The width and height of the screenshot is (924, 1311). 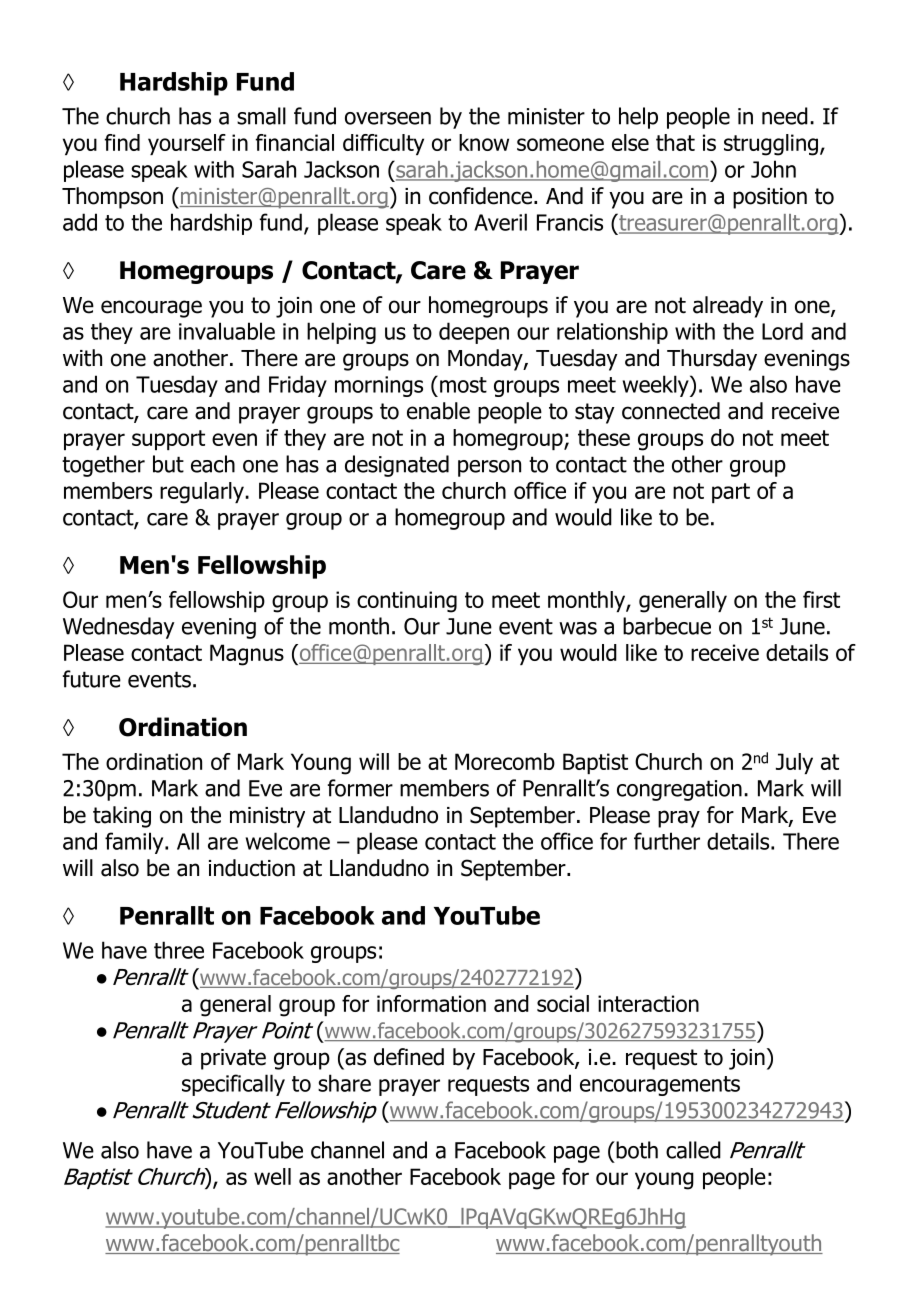 What do you see at coordinates (360, 788) in the screenshot?
I see `former` at bounding box center [360, 788].
